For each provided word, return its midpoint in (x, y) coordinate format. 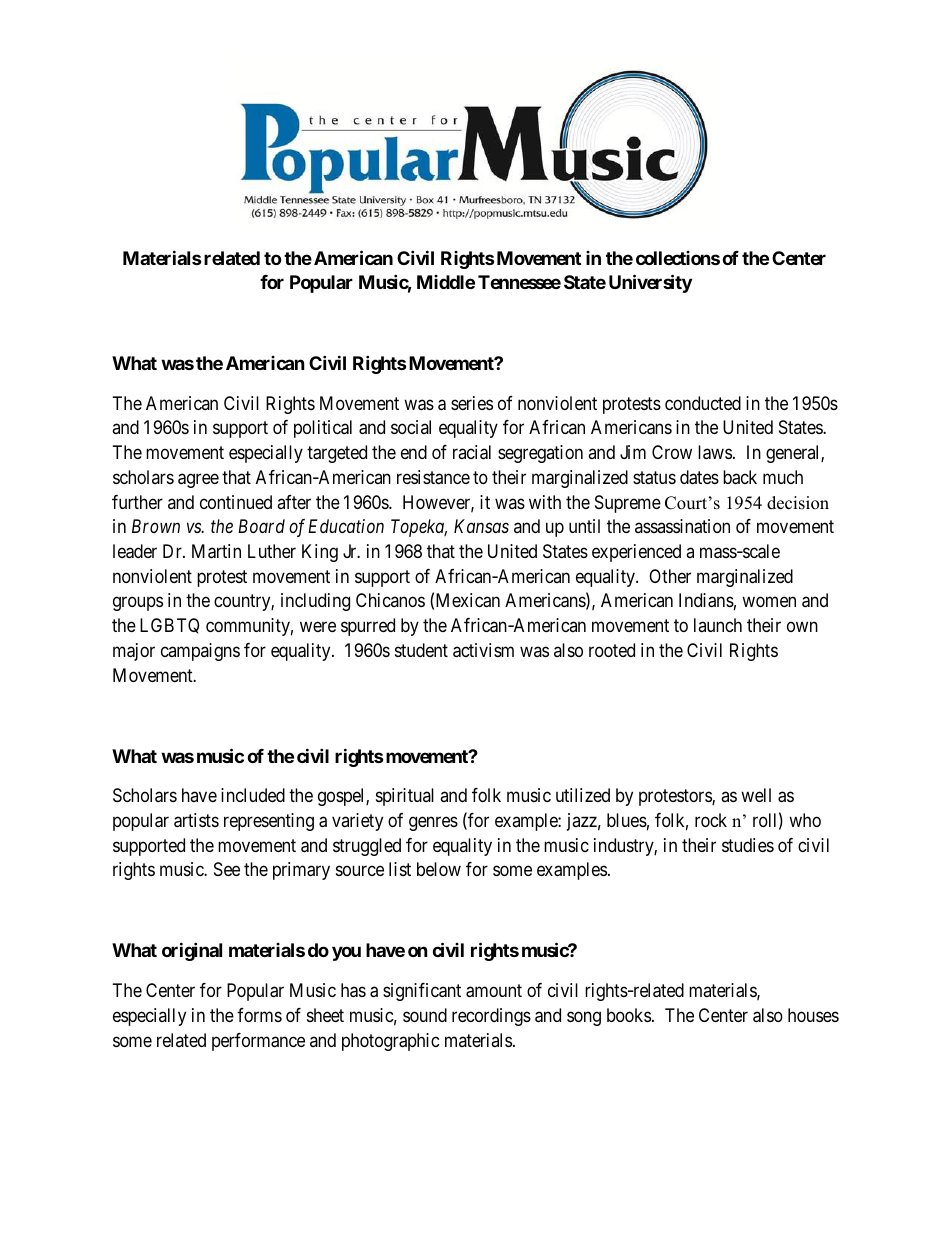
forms (259, 1015)
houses (813, 1015)
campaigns (200, 652)
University (650, 284)
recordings (491, 1017)
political (323, 429)
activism (483, 650)
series (472, 403)
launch (718, 625)
